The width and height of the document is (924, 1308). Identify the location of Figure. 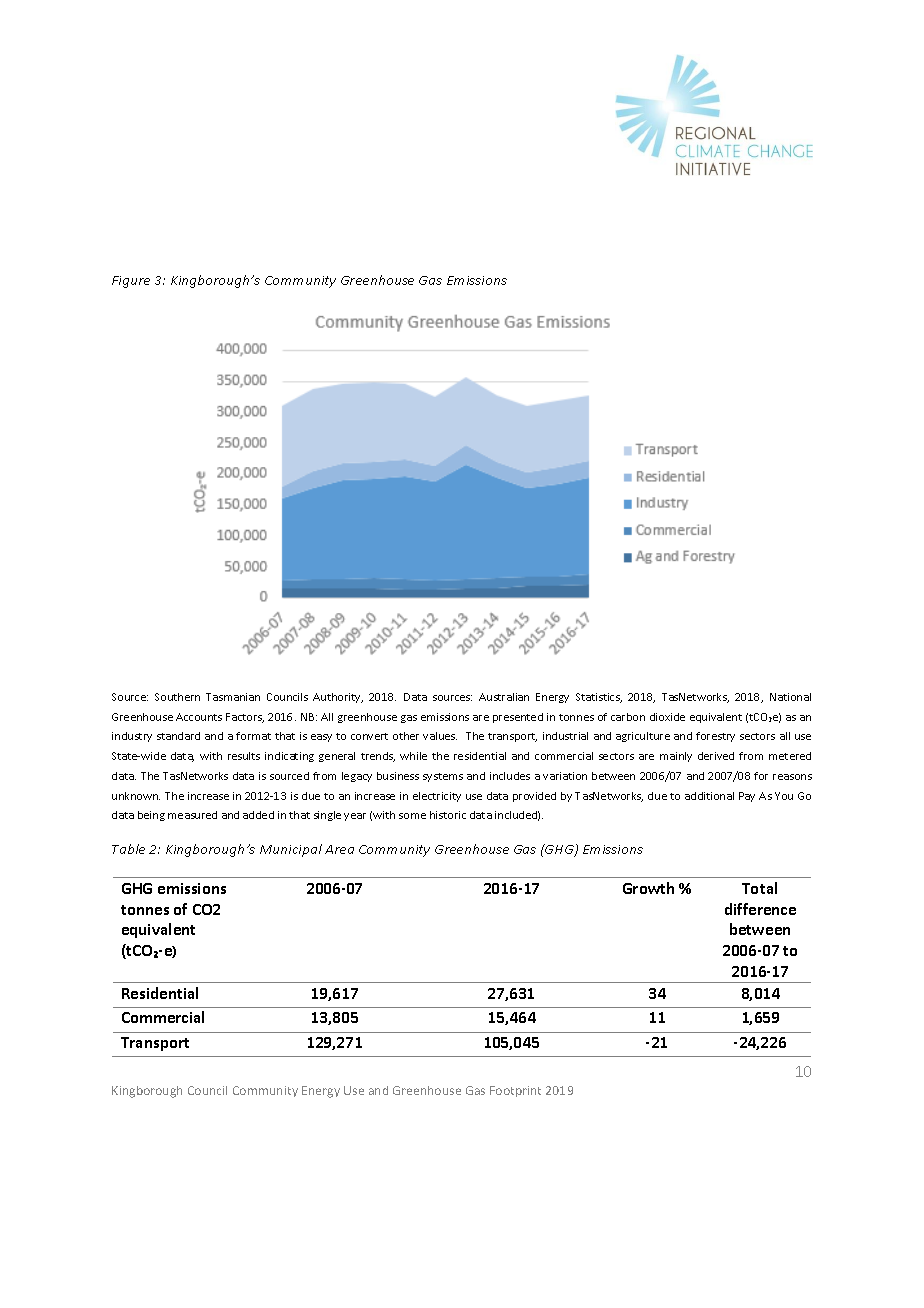
(131, 282).
